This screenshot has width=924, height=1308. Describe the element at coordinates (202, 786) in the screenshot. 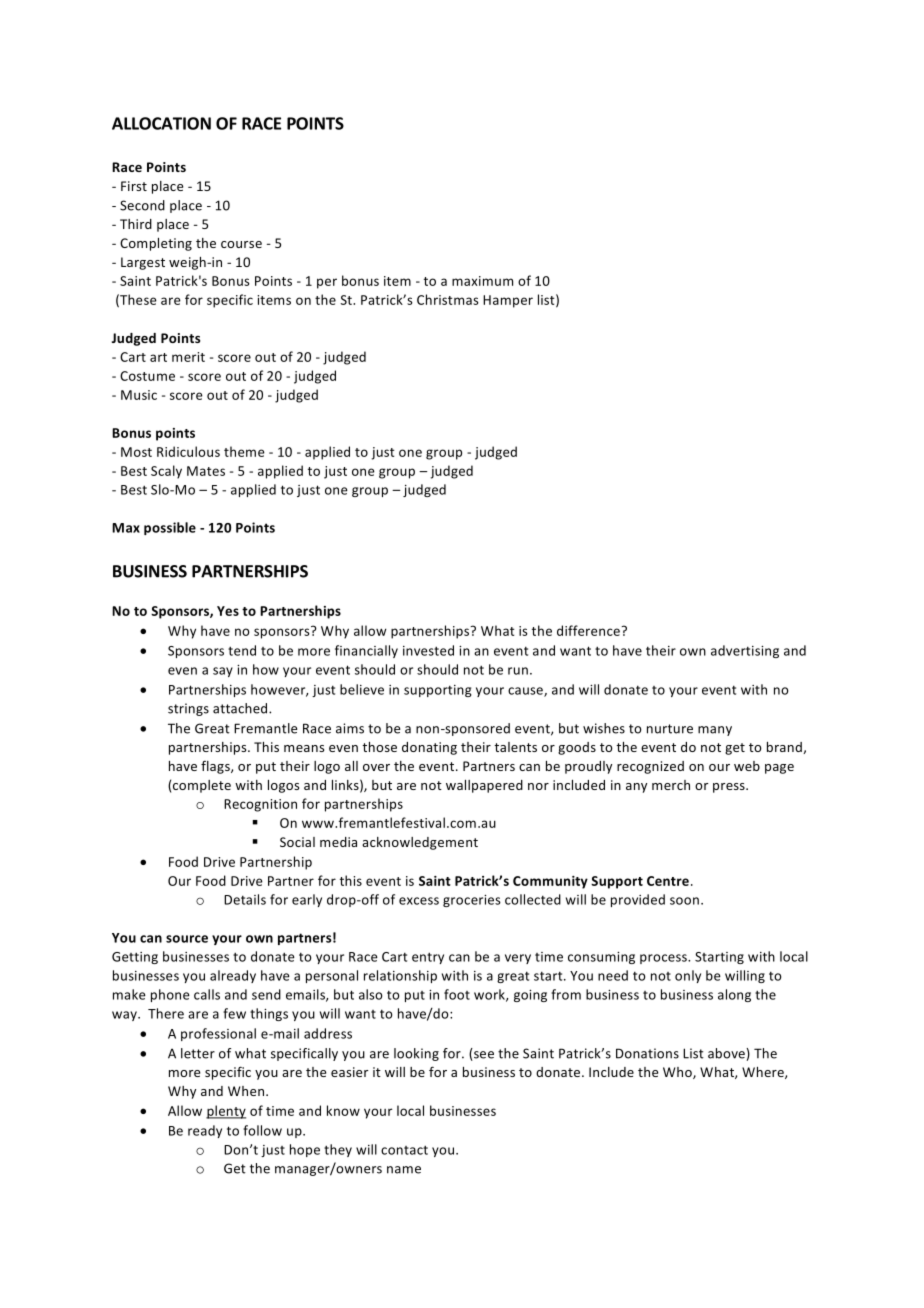

I see `complete` at that location.
